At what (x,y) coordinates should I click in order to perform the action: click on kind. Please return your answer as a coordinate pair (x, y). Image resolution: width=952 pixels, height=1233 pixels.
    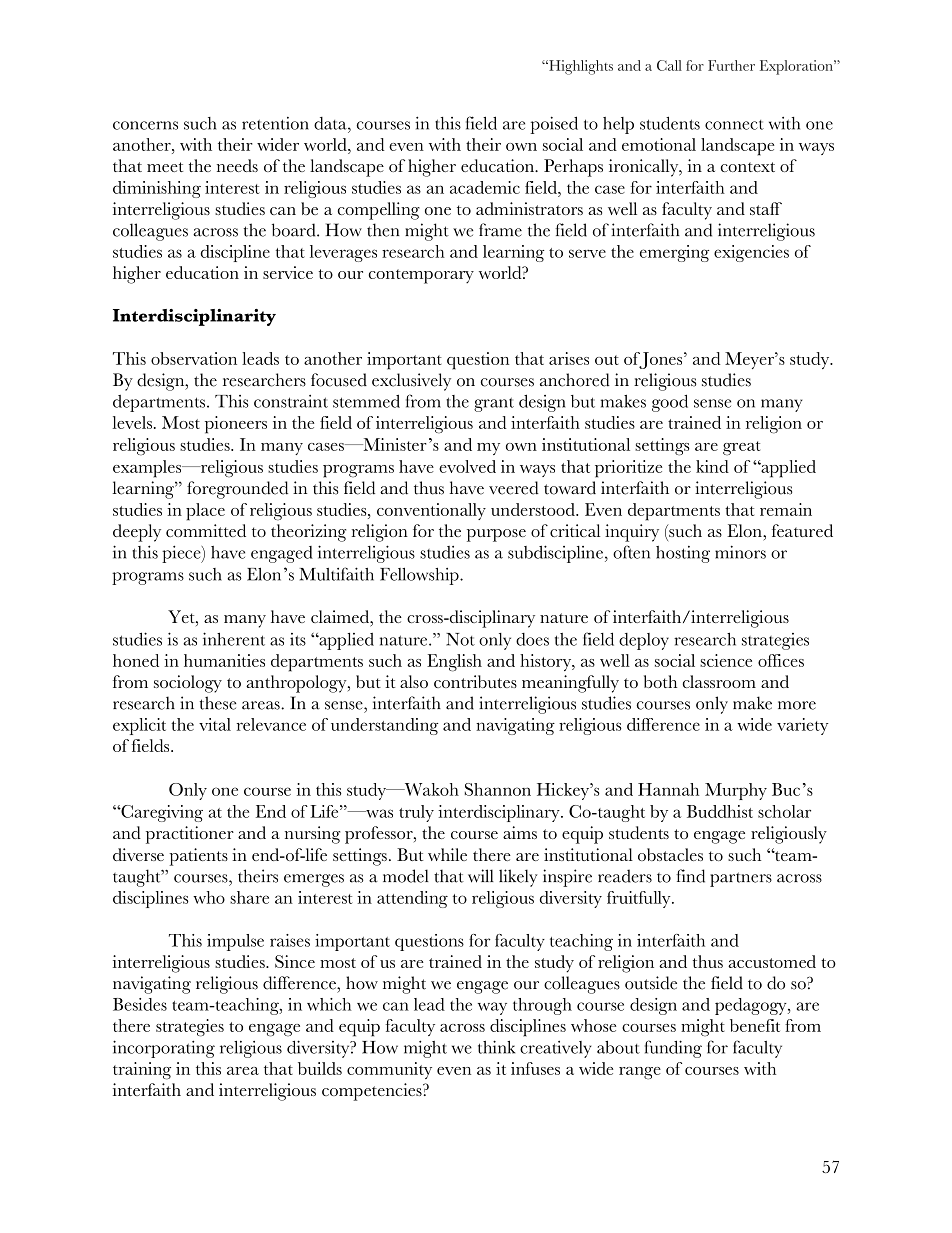
    Looking at the image, I should click on (712, 466).
